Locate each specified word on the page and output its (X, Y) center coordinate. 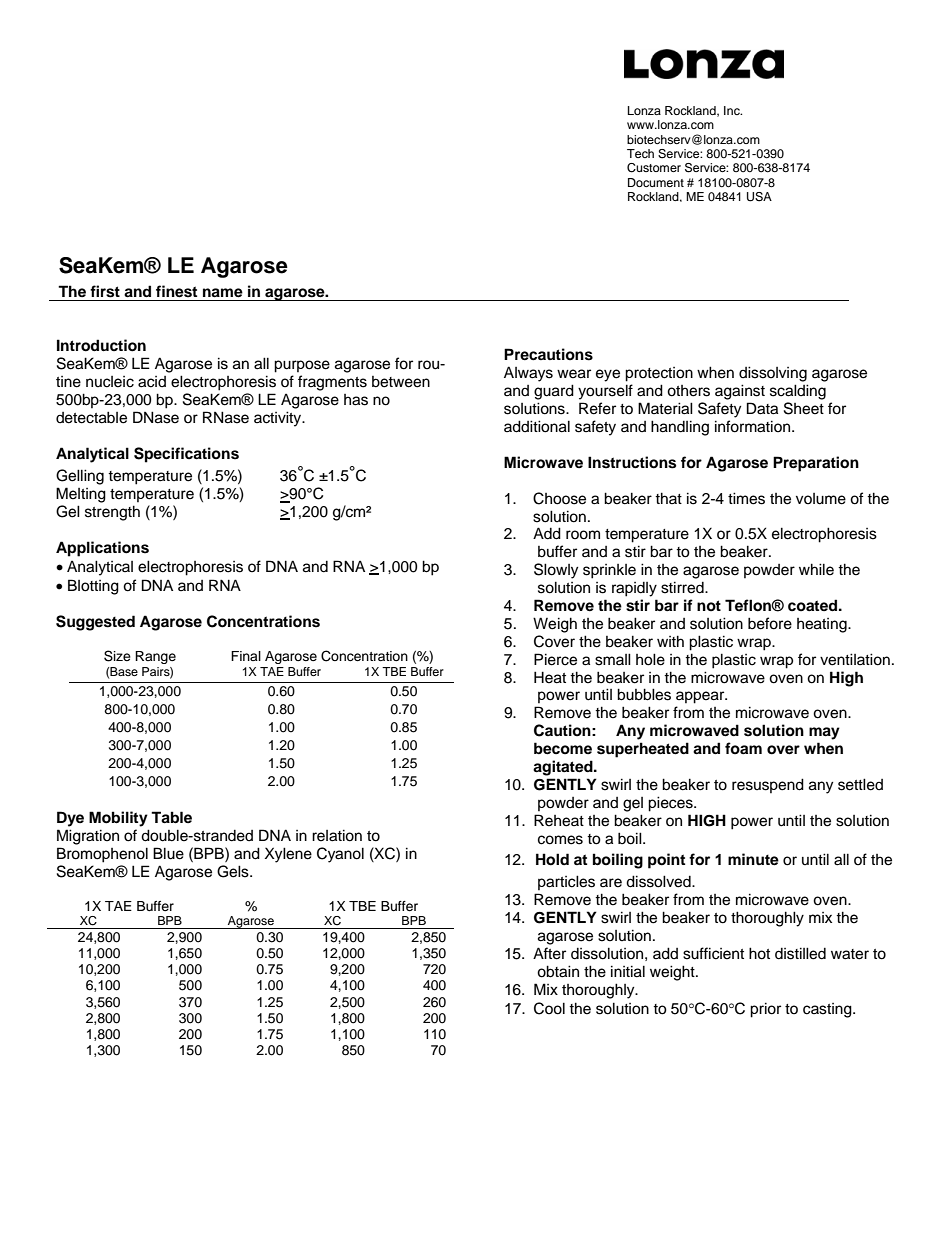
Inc (733, 110)
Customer (654, 168)
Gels (234, 871)
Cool (549, 1008)
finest (176, 291)
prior (765, 1010)
